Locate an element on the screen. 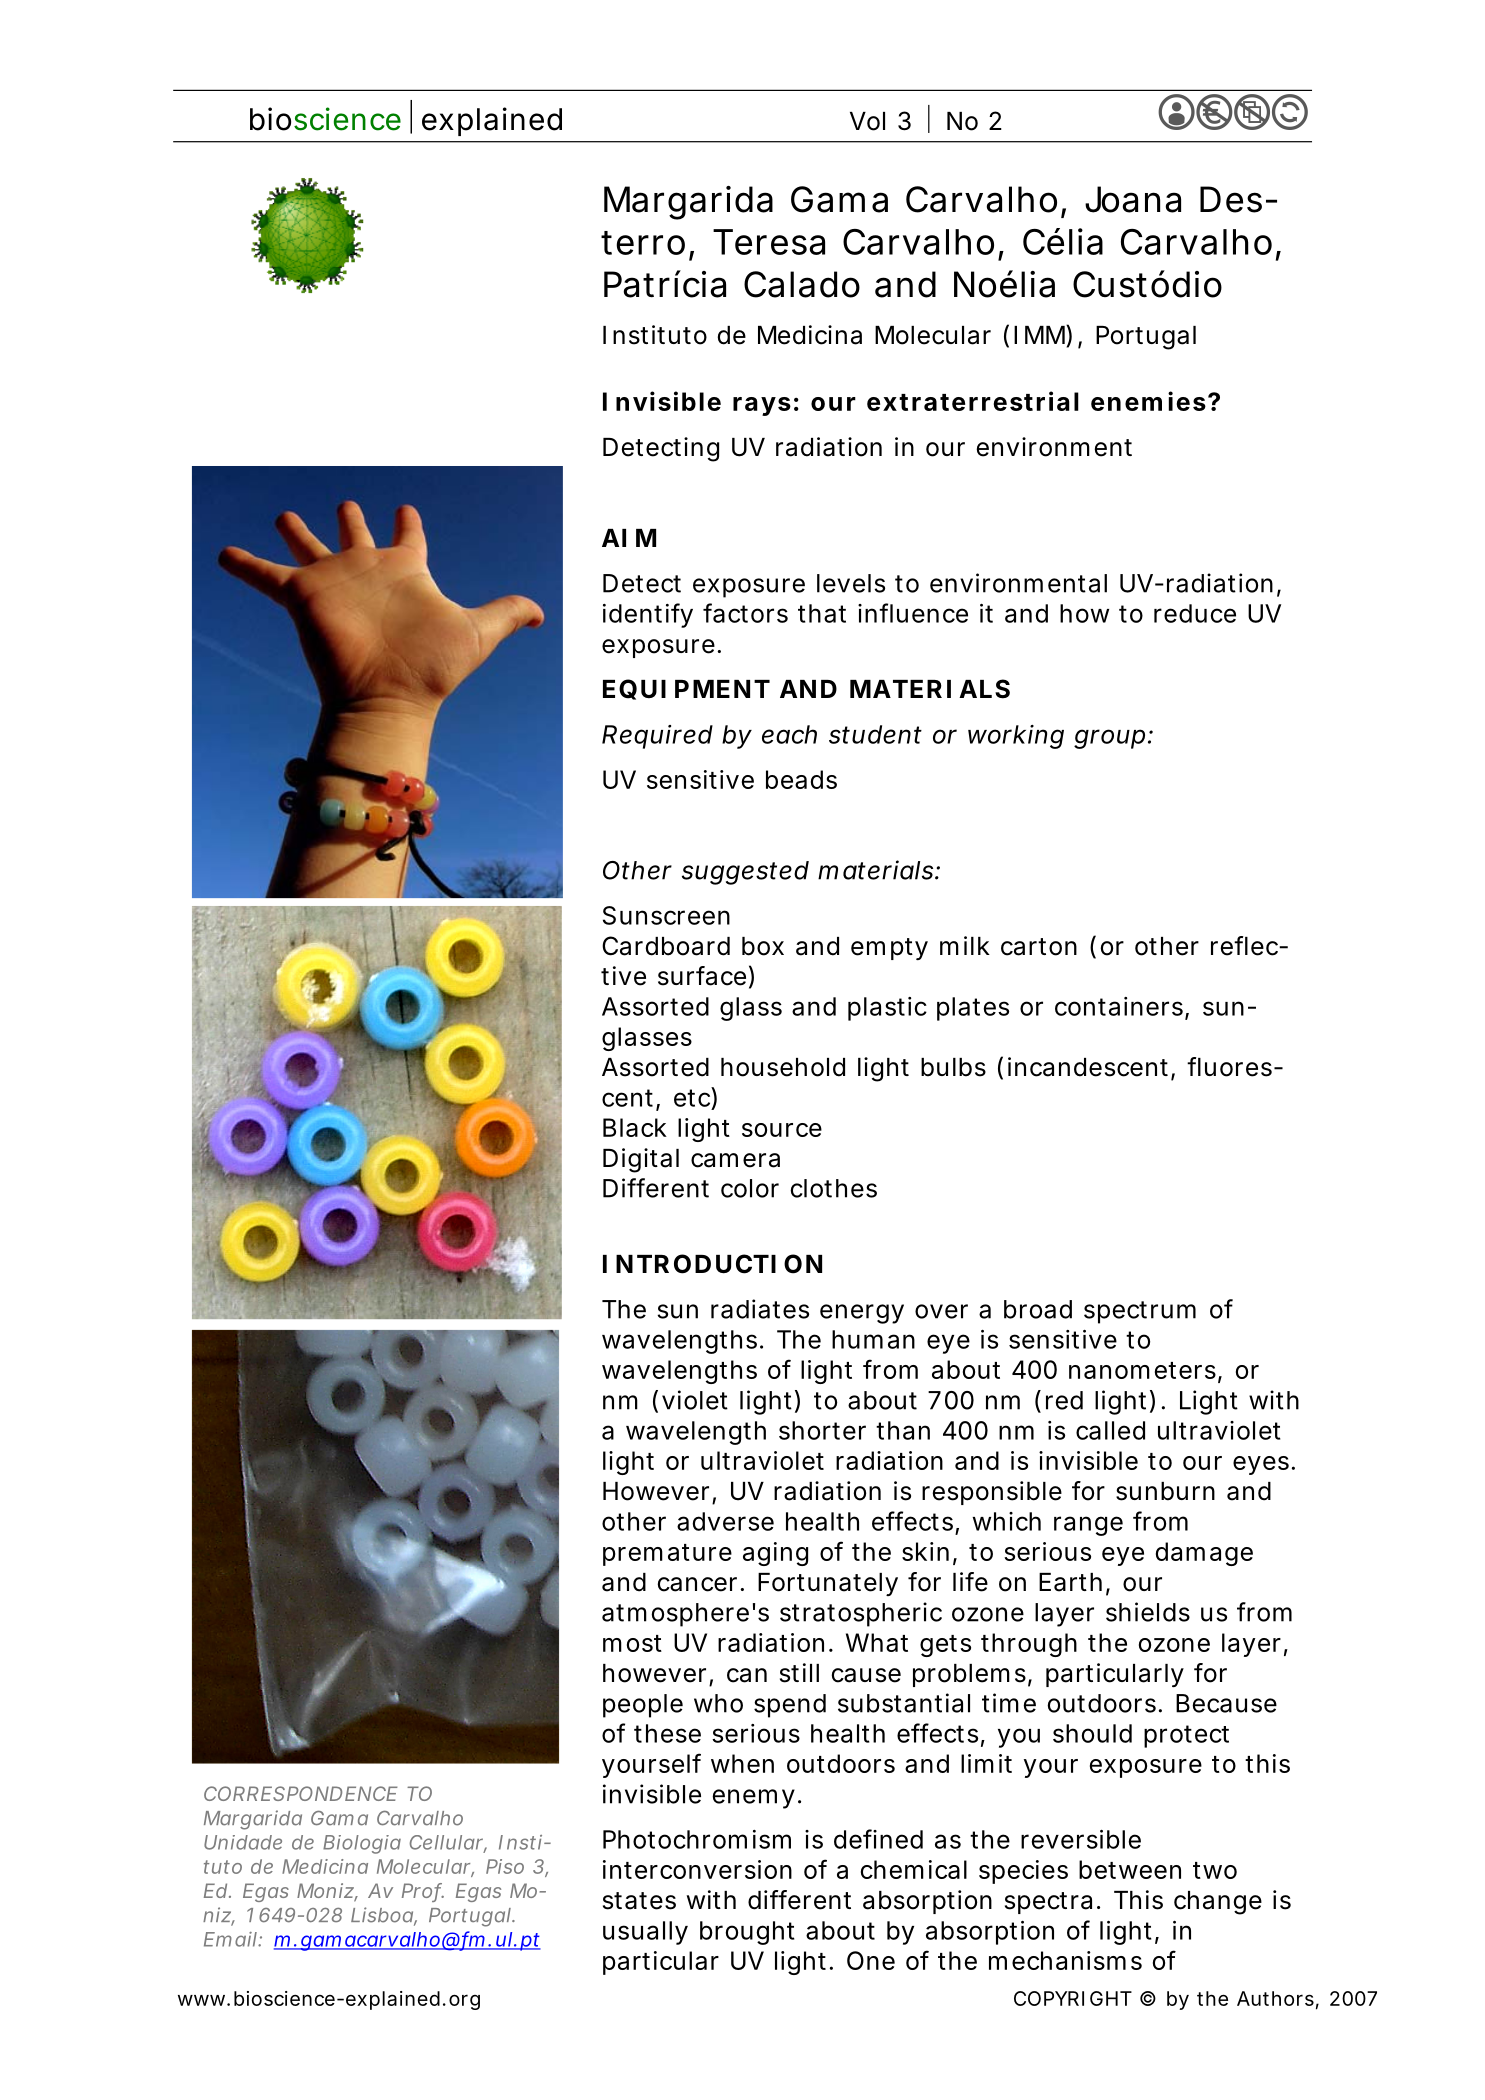 The width and height of the screenshot is (1485, 2100). sunburn is located at coordinates (1165, 1491).
